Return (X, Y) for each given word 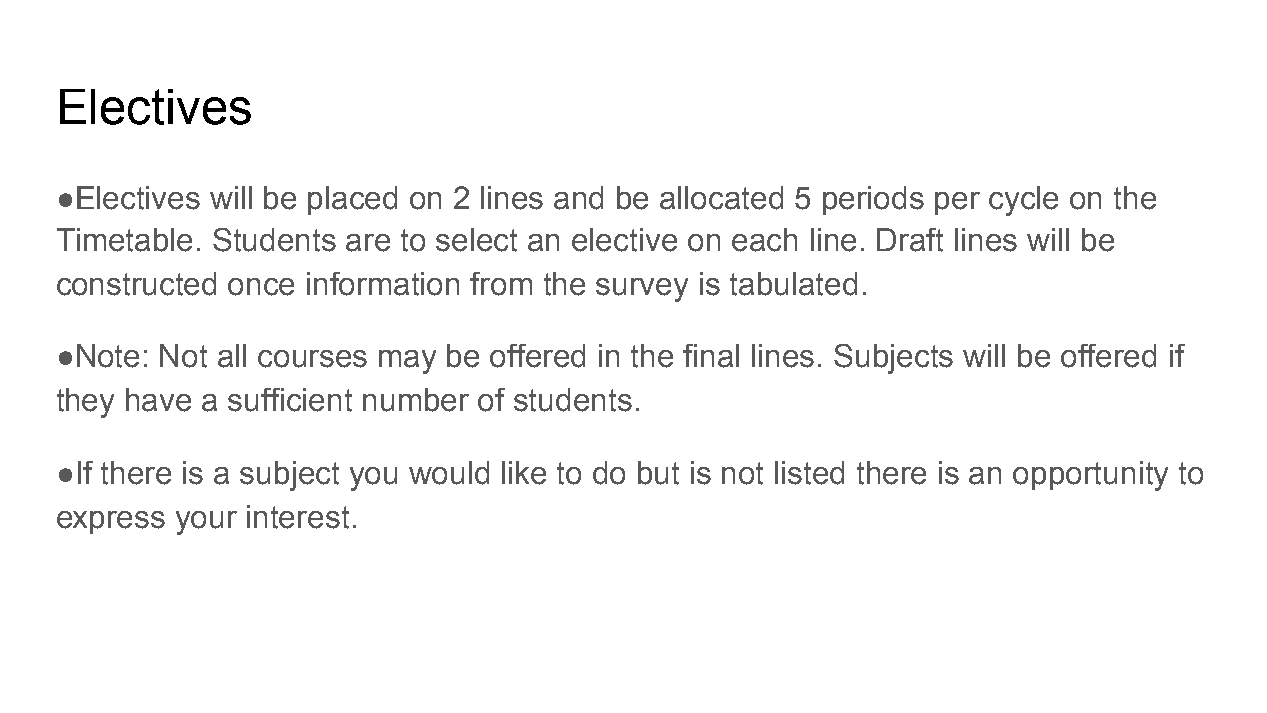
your (206, 523)
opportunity (1090, 476)
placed (352, 200)
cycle (1023, 201)
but (658, 473)
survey (642, 290)
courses (312, 359)
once (261, 287)
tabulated (793, 284)
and (578, 198)
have (158, 400)
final (711, 356)
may (407, 362)
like (524, 473)
